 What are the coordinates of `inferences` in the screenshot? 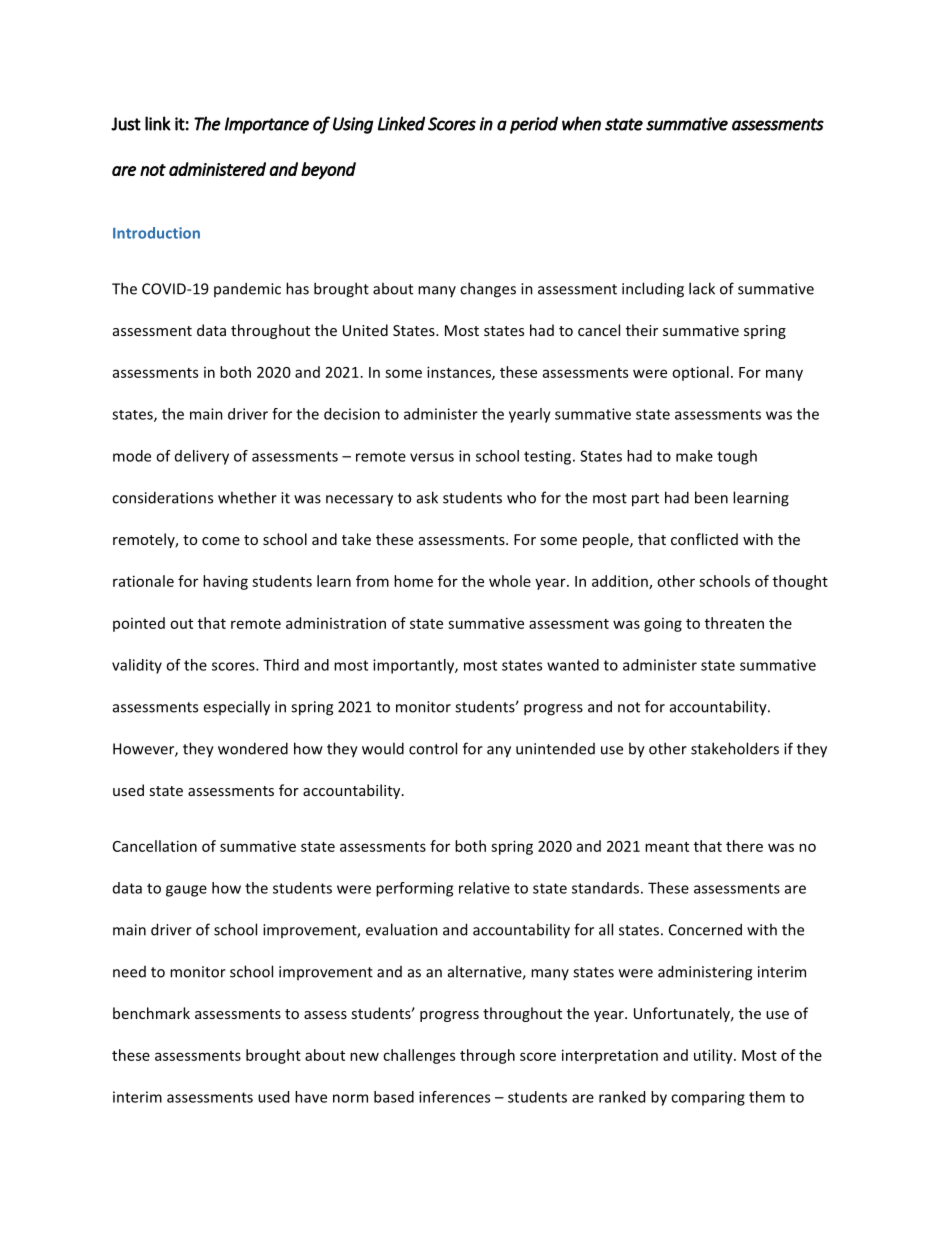 It's located at (454, 1097).
